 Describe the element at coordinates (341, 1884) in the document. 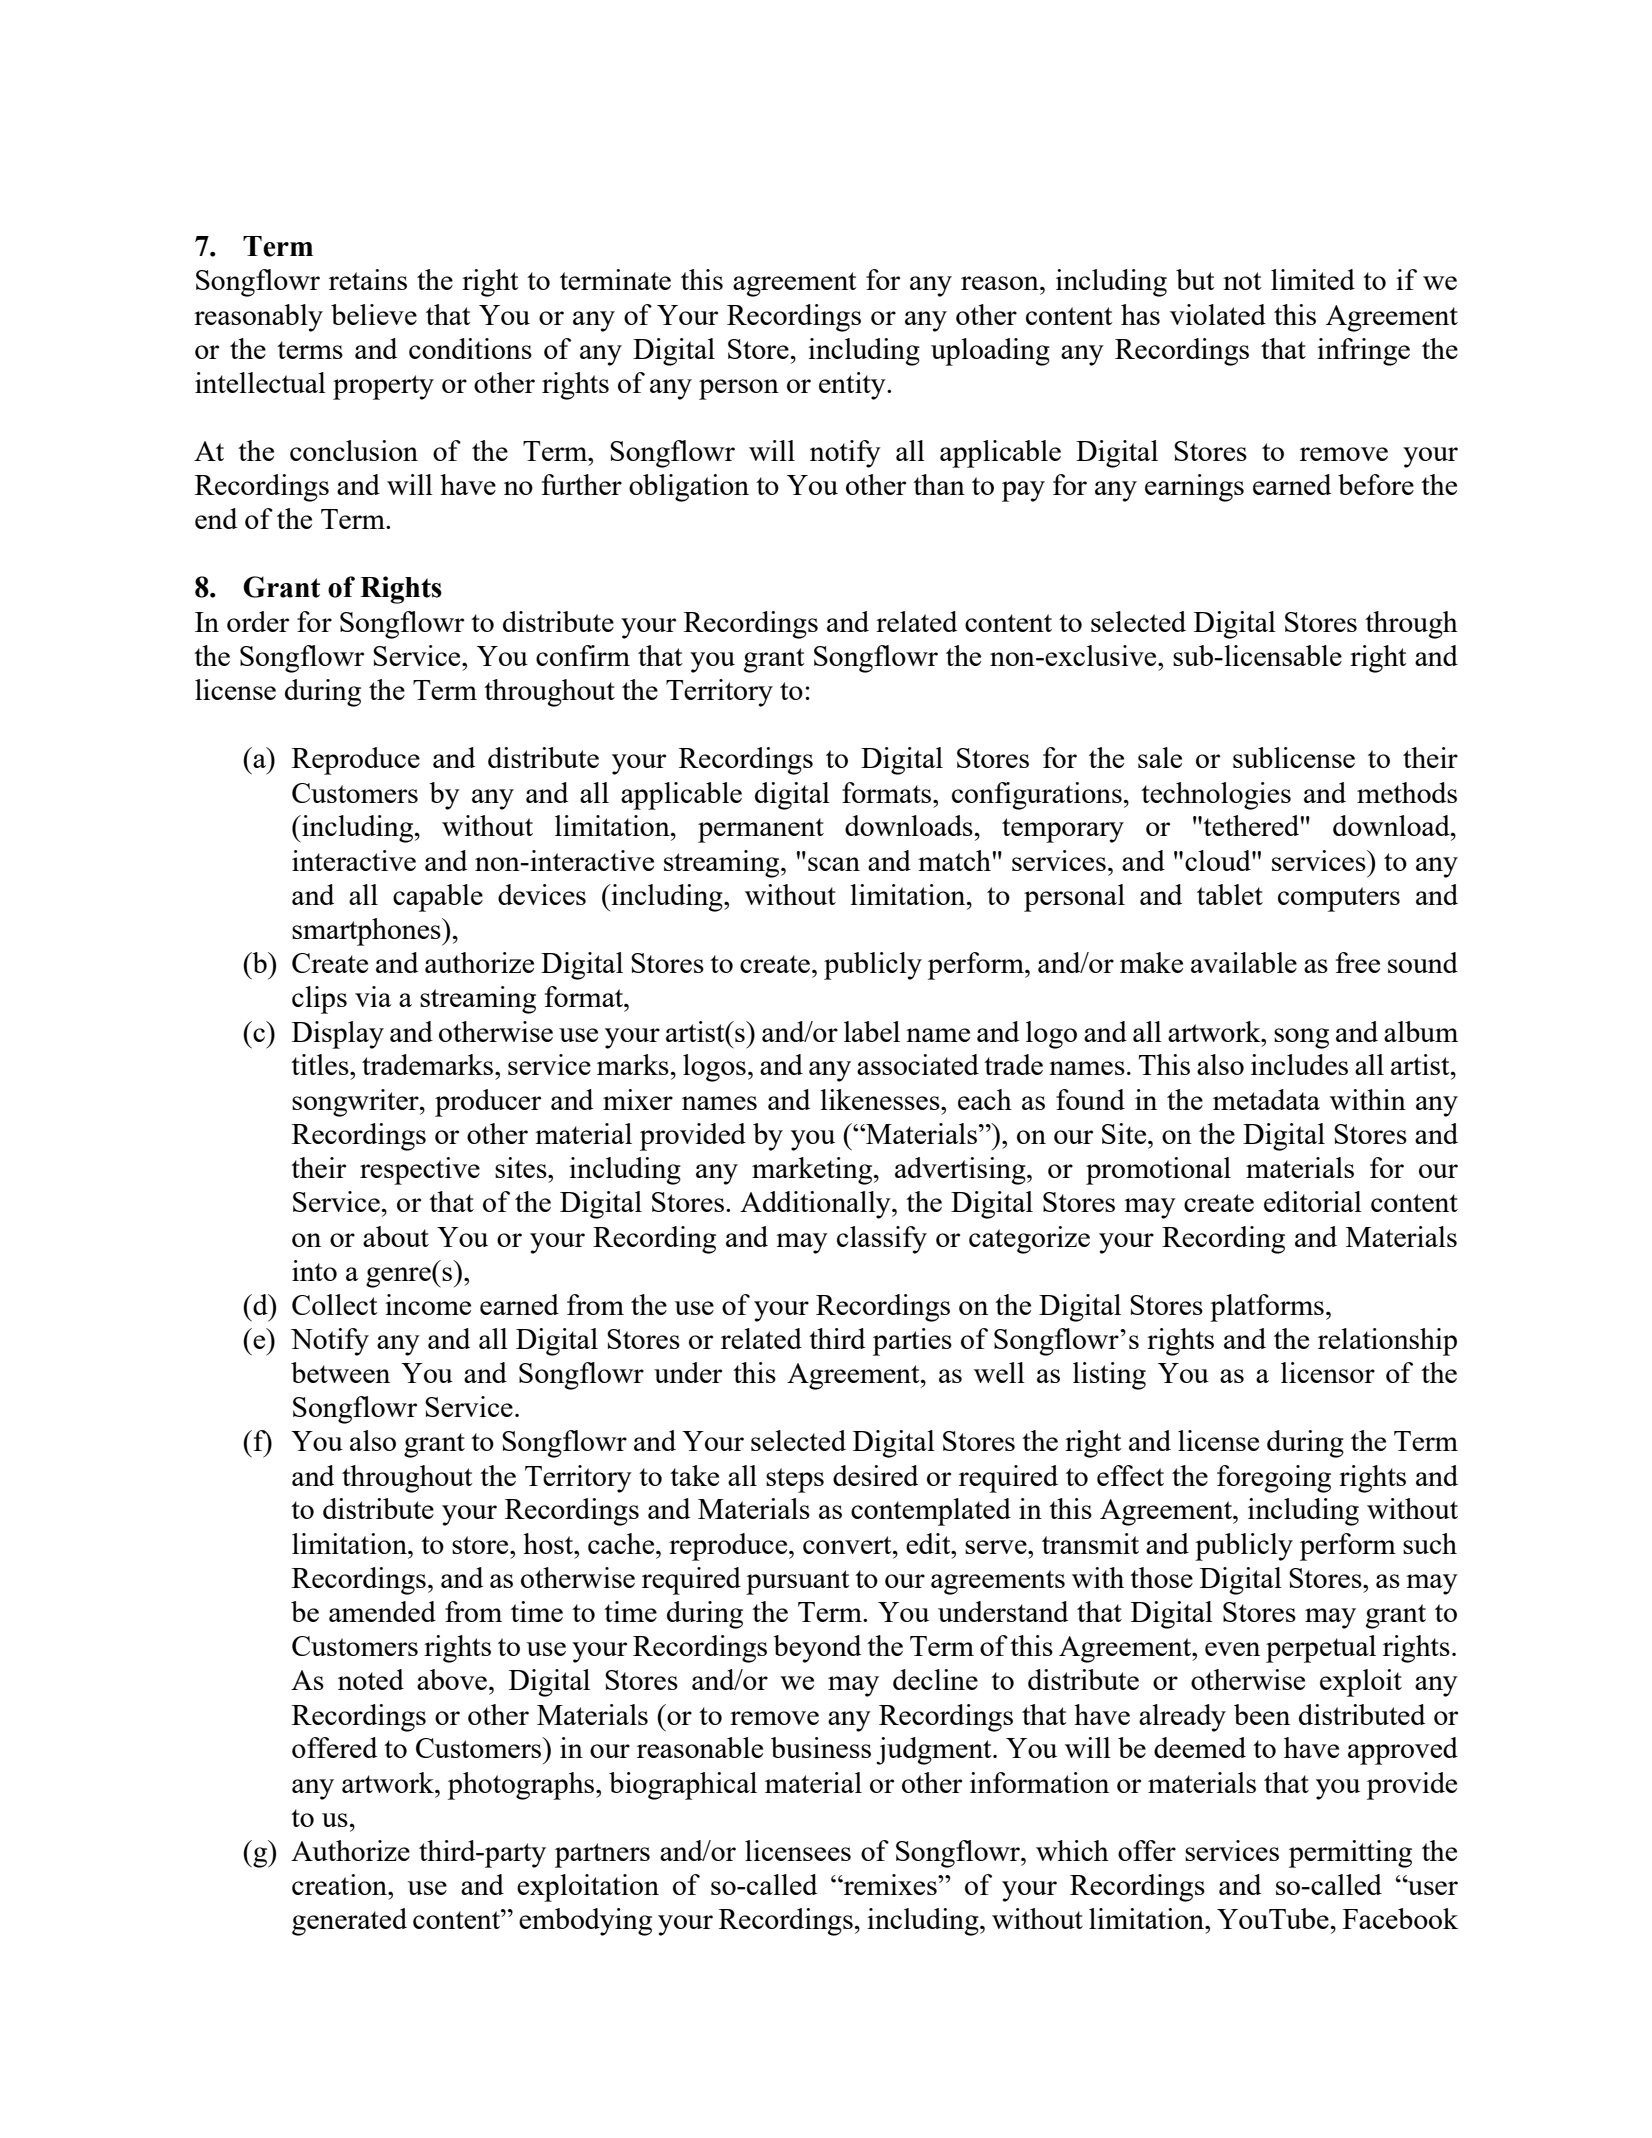

I see `creation` at that location.
